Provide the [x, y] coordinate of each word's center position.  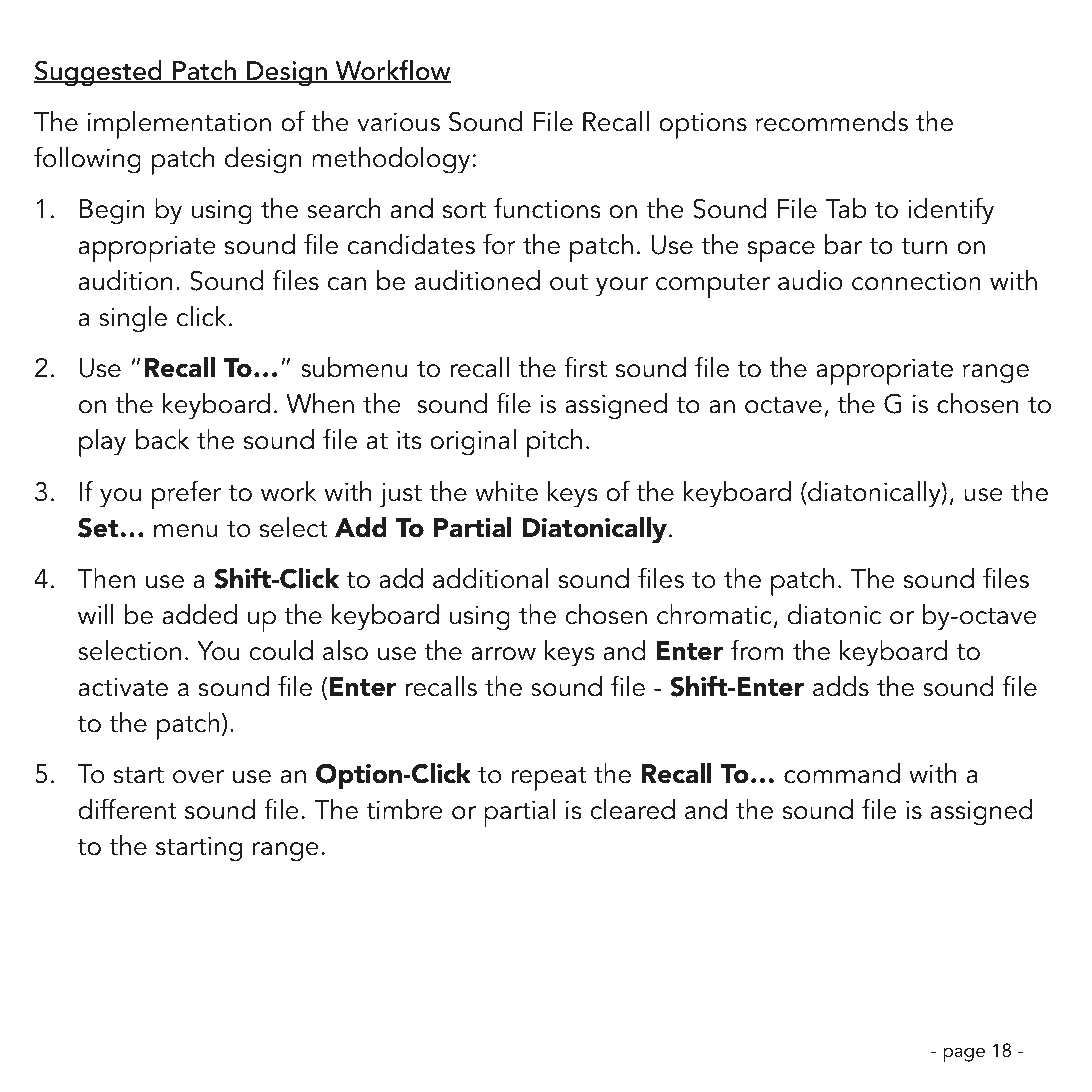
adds [841, 686]
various [398, 122]
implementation [179, 125]
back [162, 439]
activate [123, 687]
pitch [554, 443]
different [127, 809]
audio [810, 280]
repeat [549, 779]
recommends [832, 121]
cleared [632, 809]
